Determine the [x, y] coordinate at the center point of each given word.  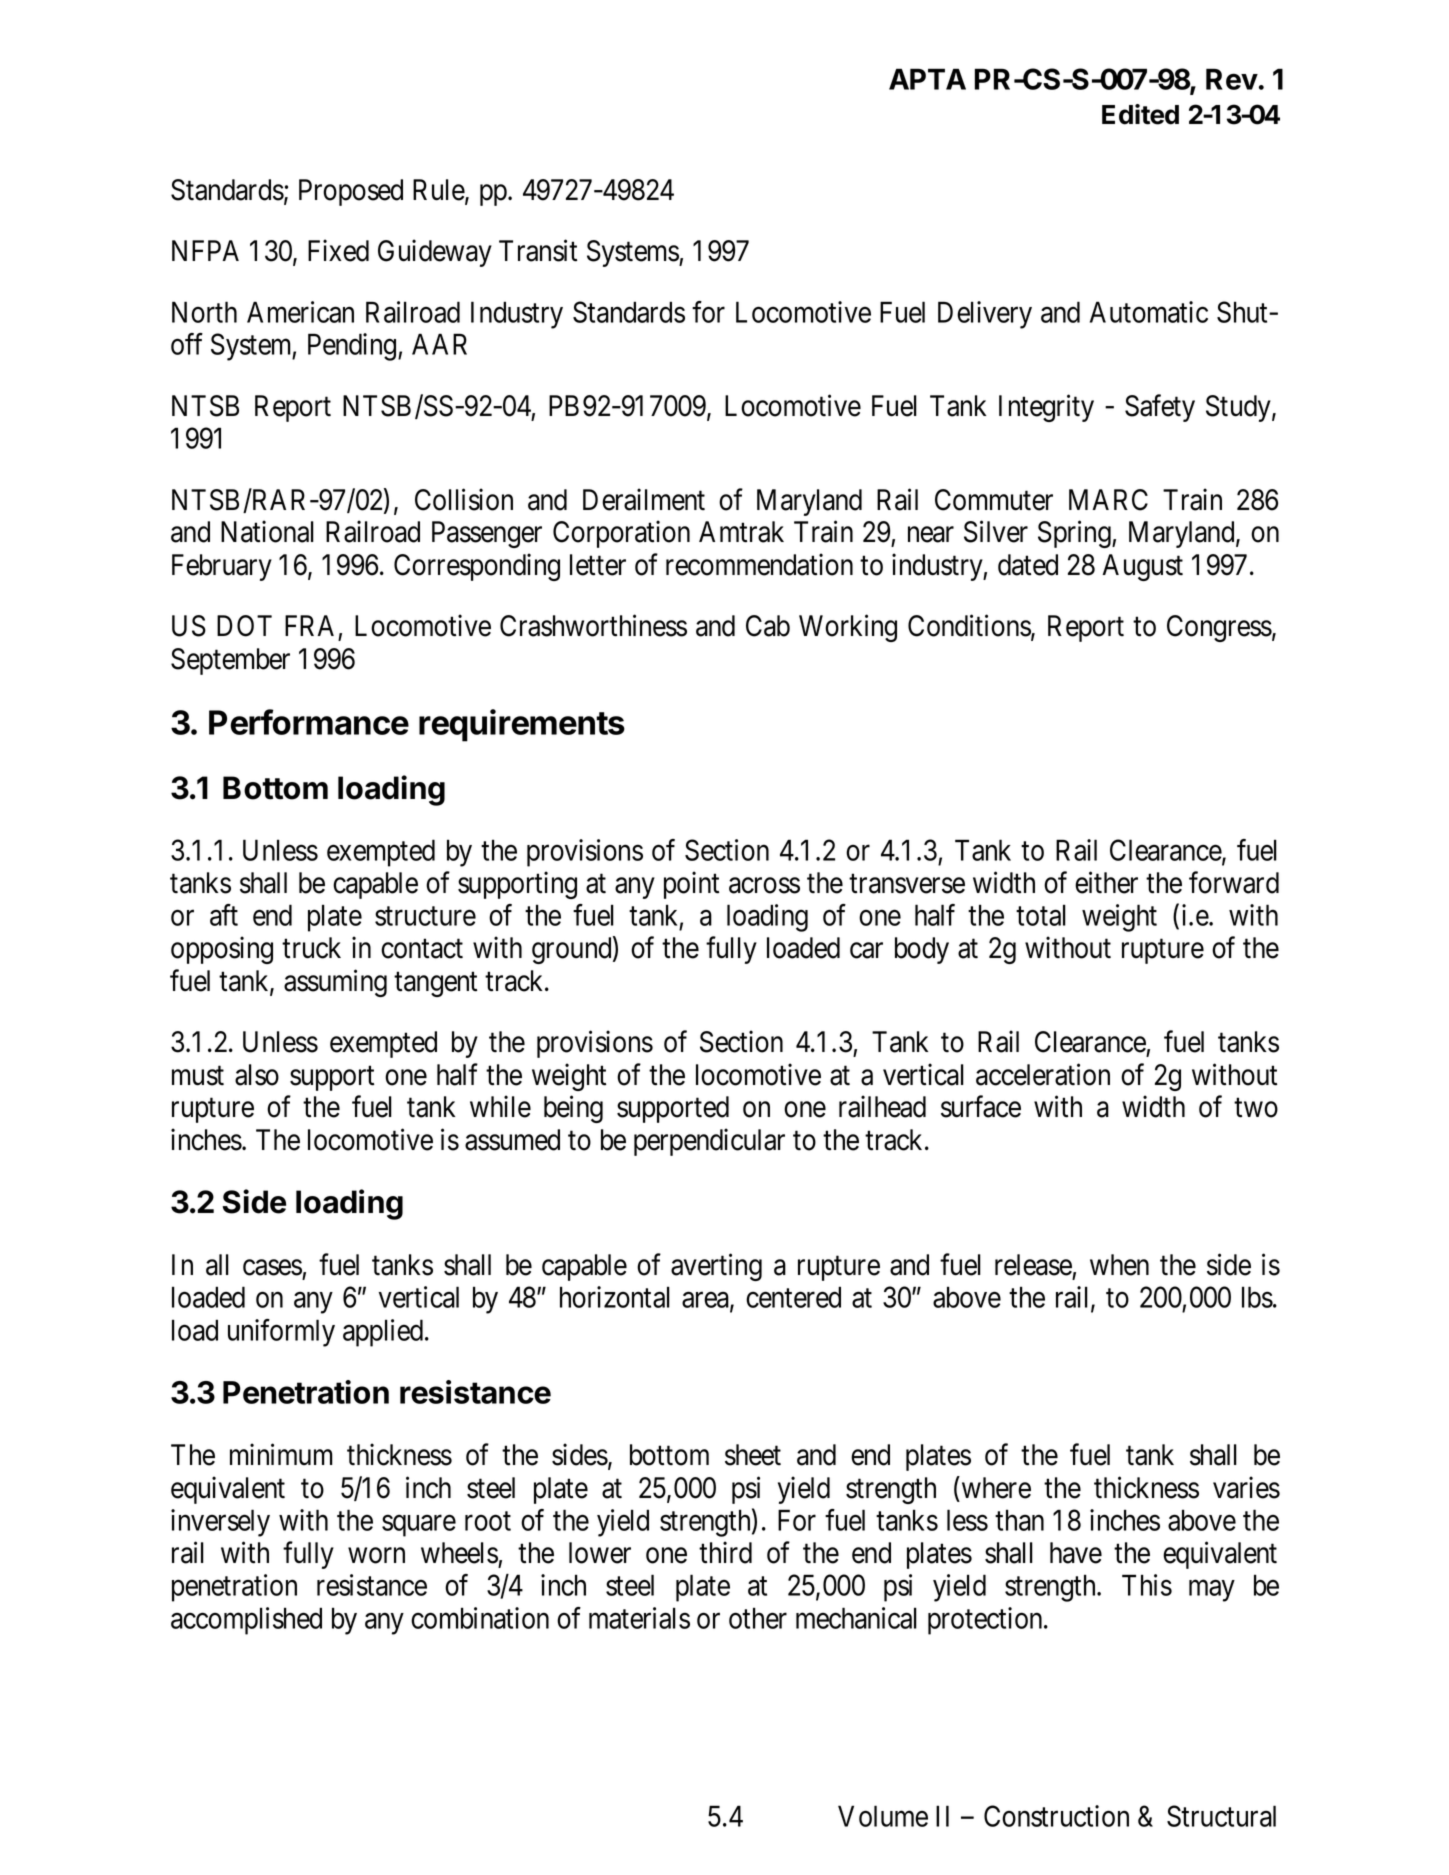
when [1119, 1265]
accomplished [246, 1621]
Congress [1219, 628]
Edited [1140, 114]
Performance [309, 722]
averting [716, 1267]
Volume [883, 1816]
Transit [538, 250]
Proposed [351, 192]
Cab [768, 626]
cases [272, 1268]
